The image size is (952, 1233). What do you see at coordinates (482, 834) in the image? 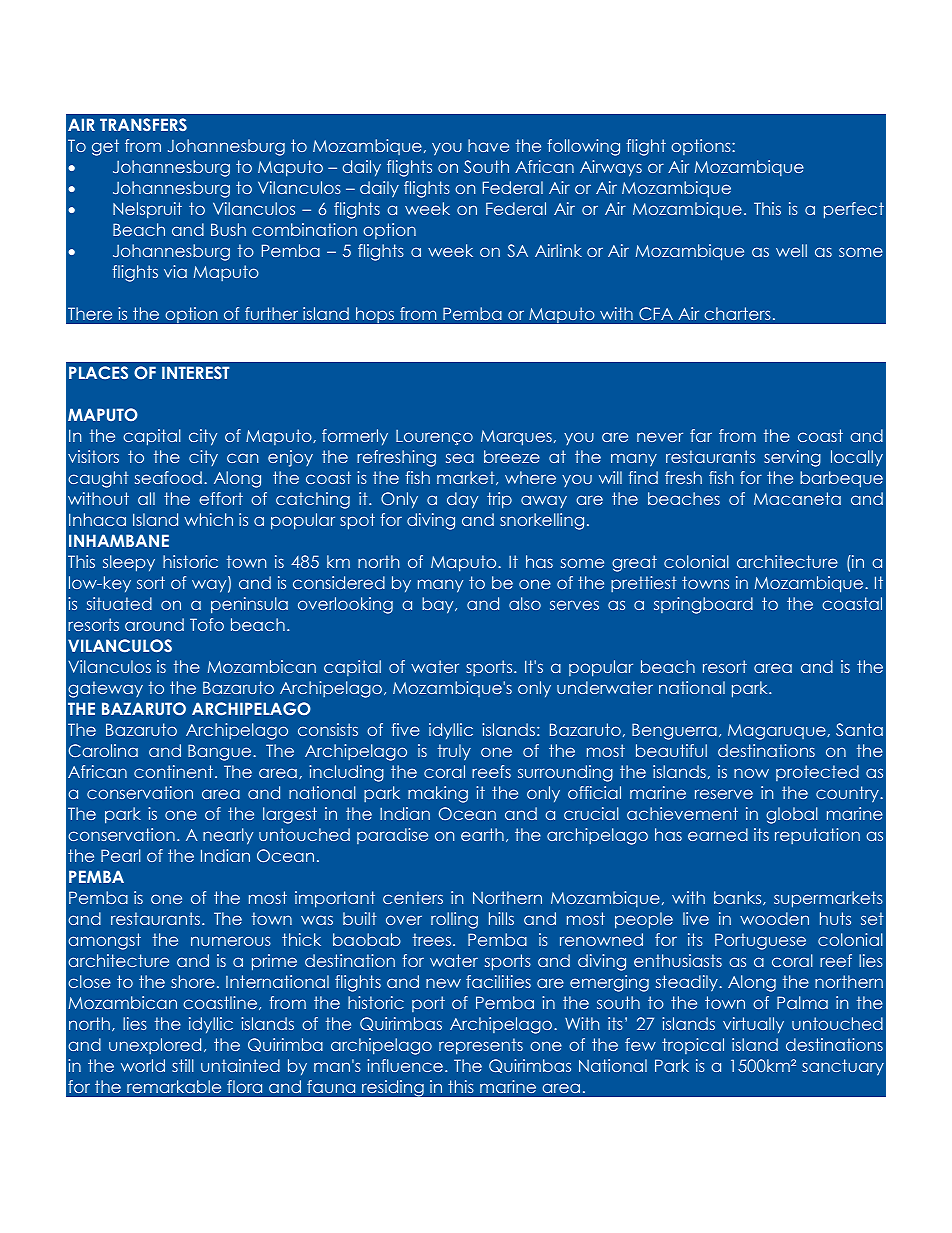
I see `earth` at bounding box center [482, 834].
